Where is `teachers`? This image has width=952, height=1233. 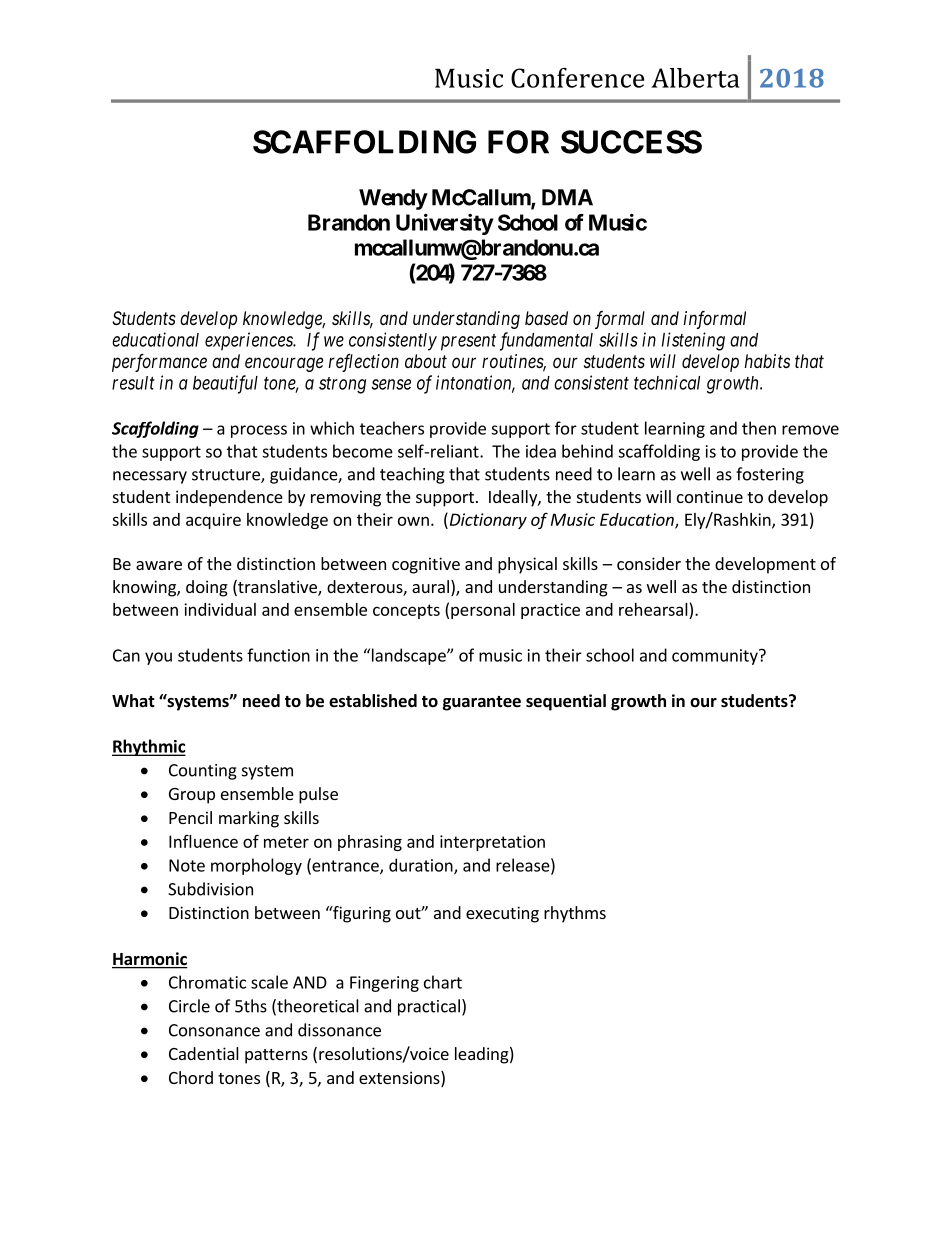 teachers is located at coordinates (392, 428).
